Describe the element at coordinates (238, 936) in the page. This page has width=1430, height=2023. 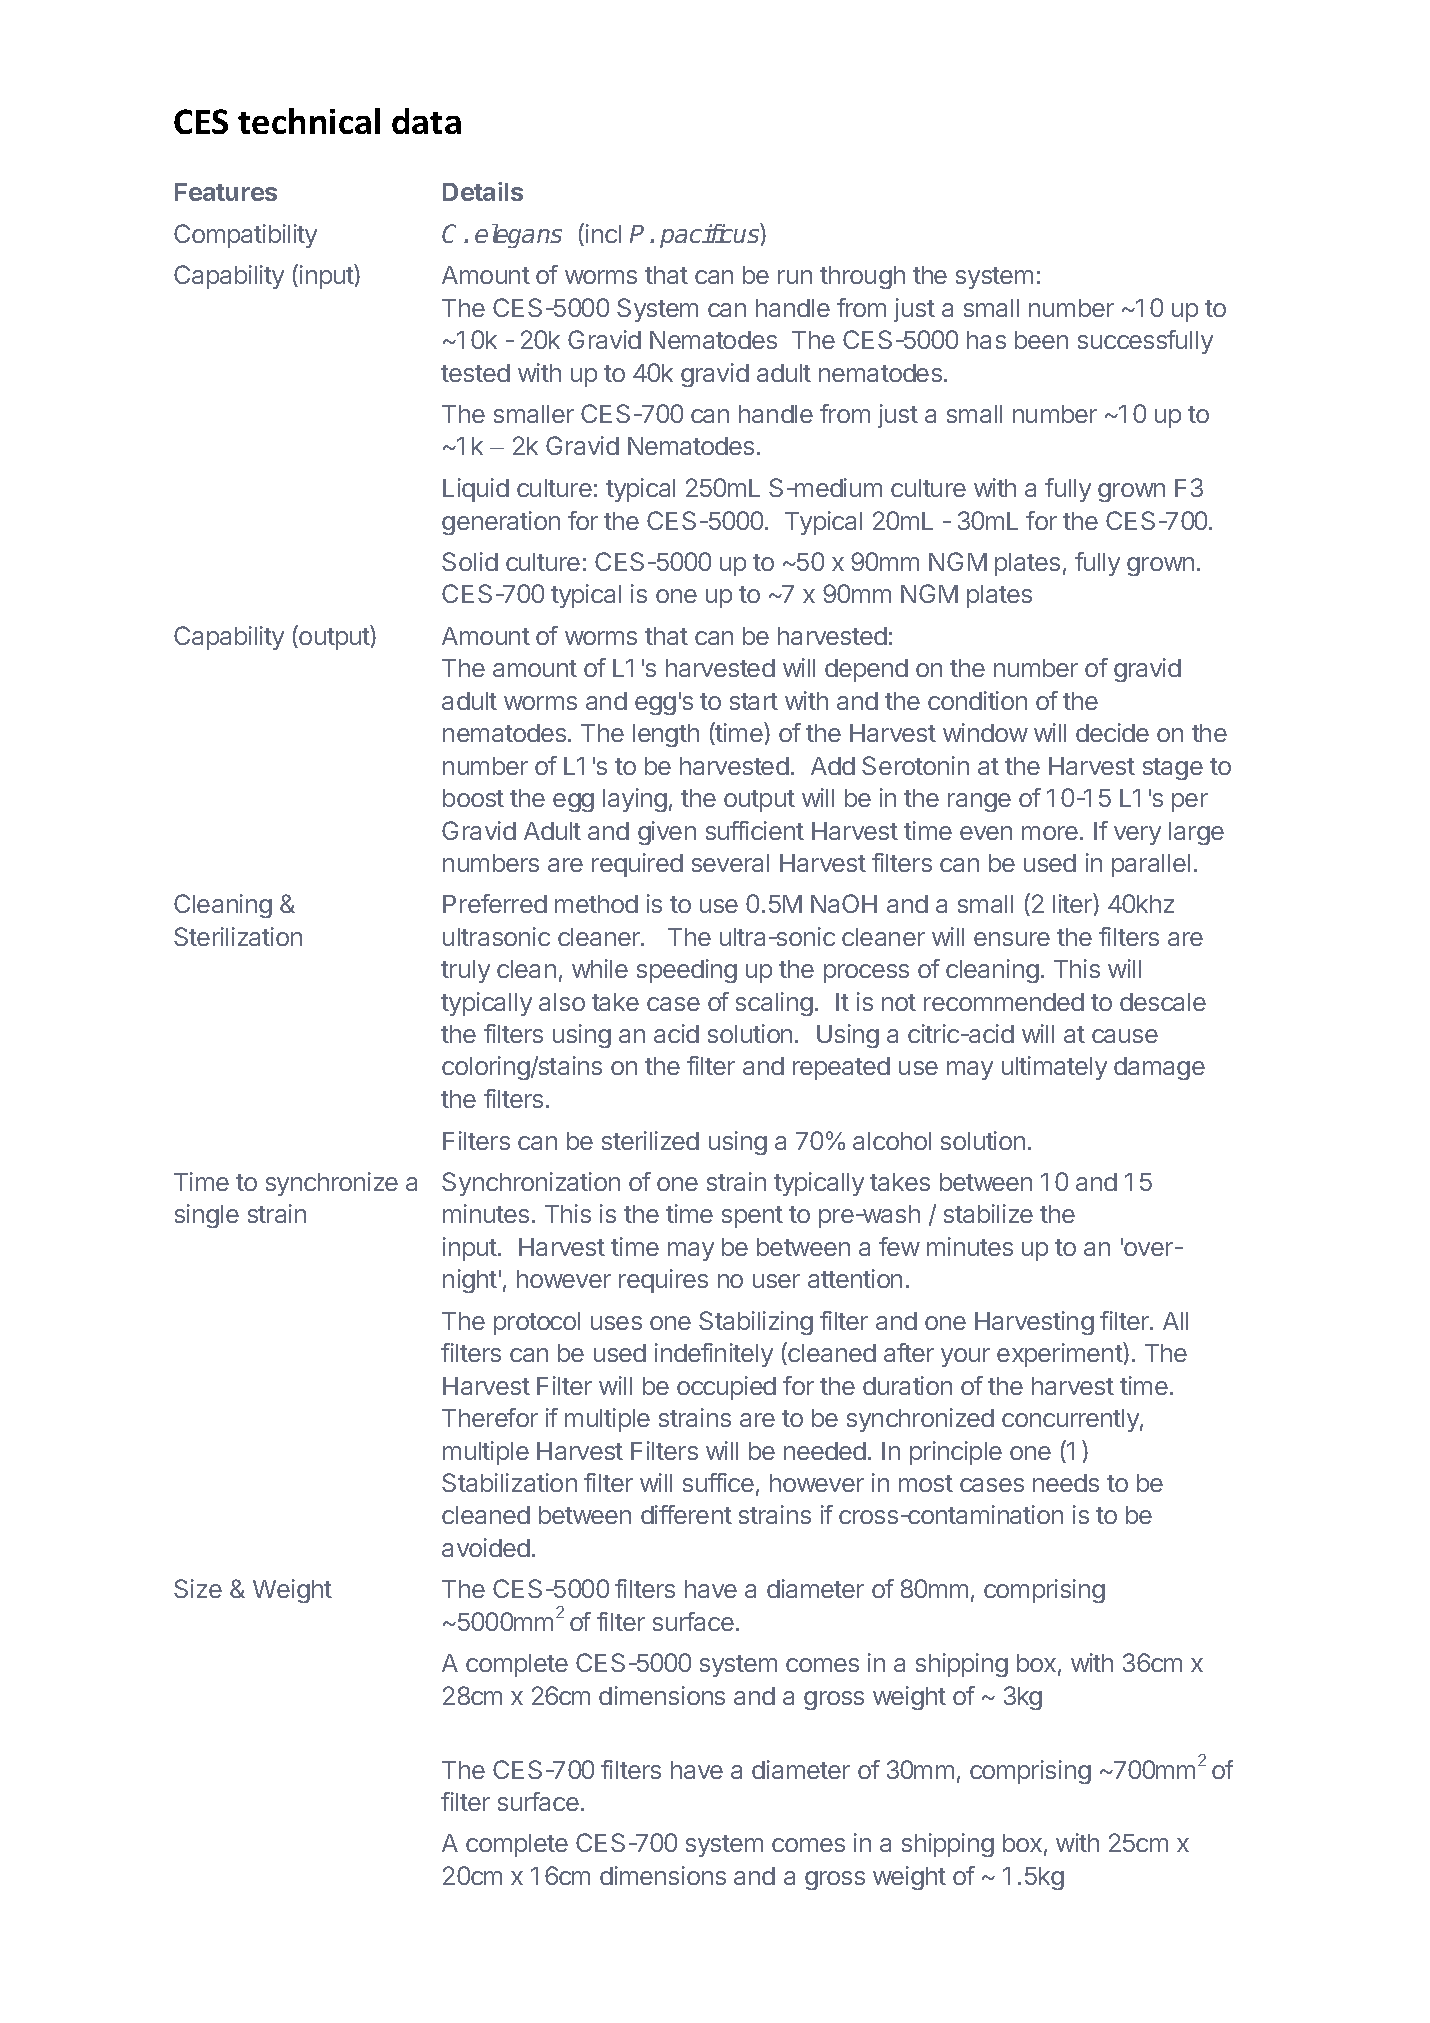
I see `Sterilization` at that location.
